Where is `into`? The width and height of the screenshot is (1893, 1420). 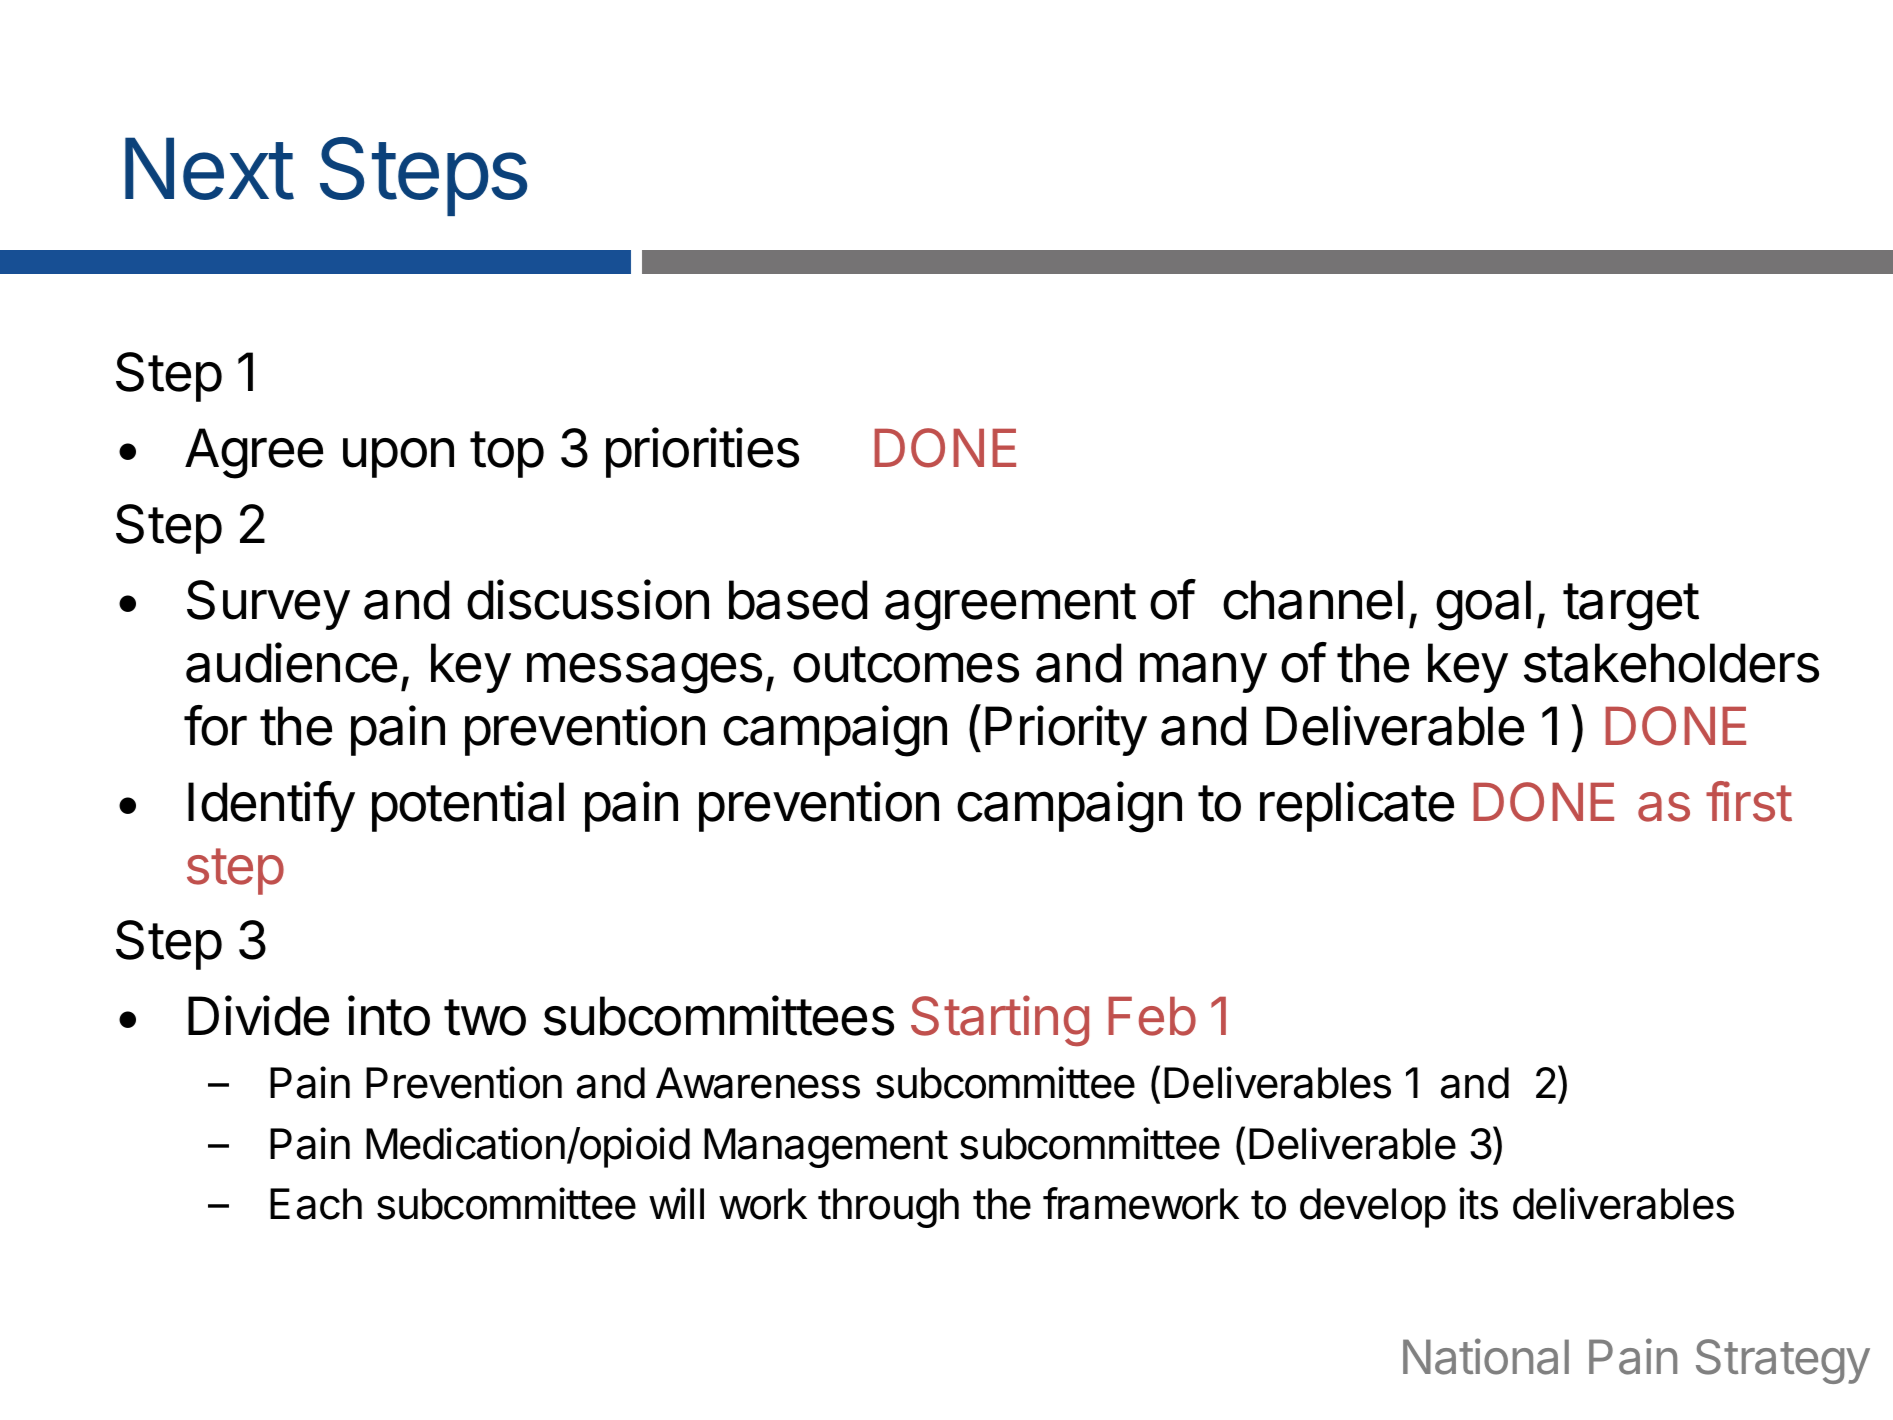 into is located at coordinates (389, 1015).
